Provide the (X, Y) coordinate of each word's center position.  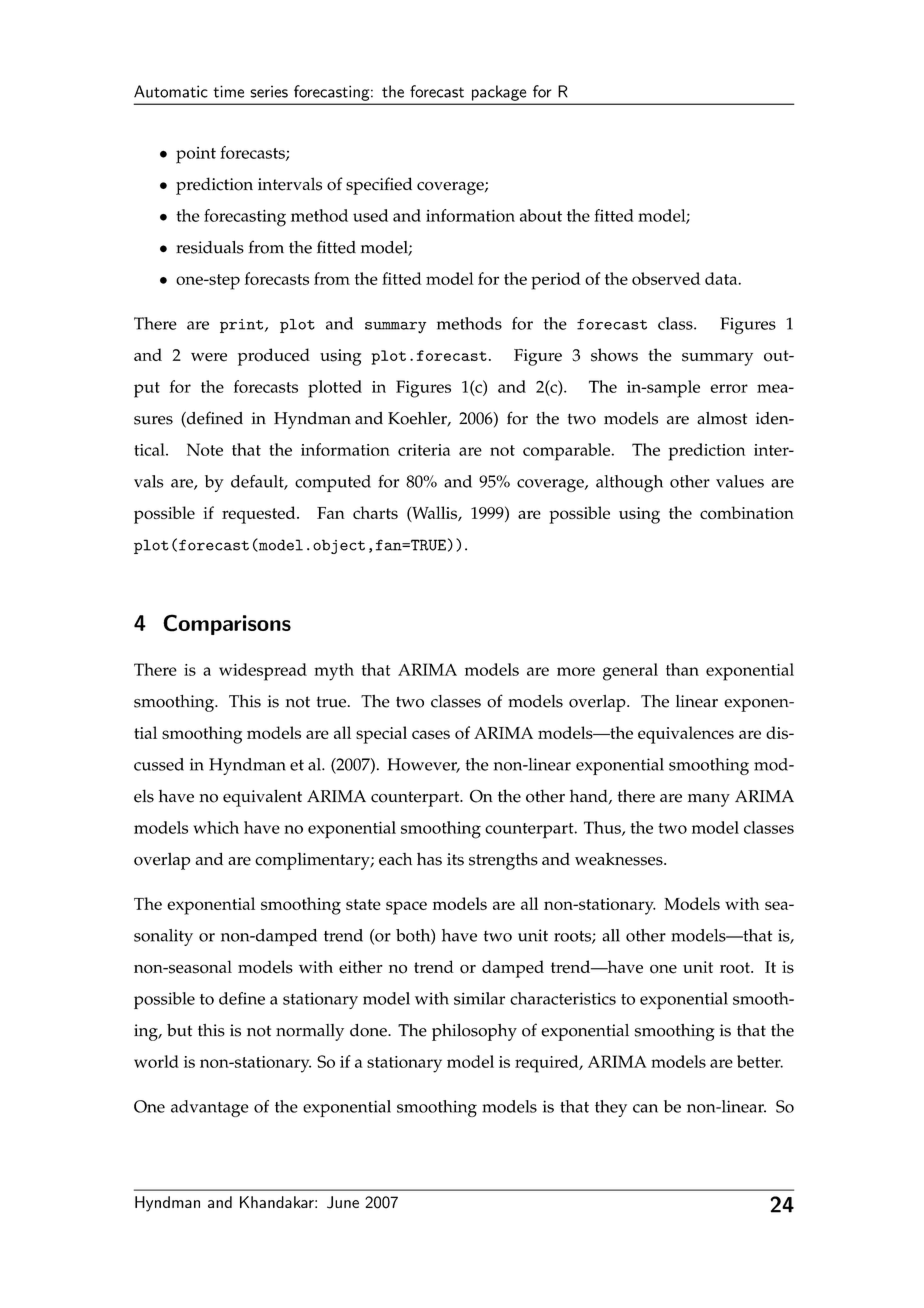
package (499, 93)
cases (431, 734)
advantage (210, 1108)
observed (666, 278)
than (682, 669)
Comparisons (227, 624)
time (228, 91)
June (343, 1202)
